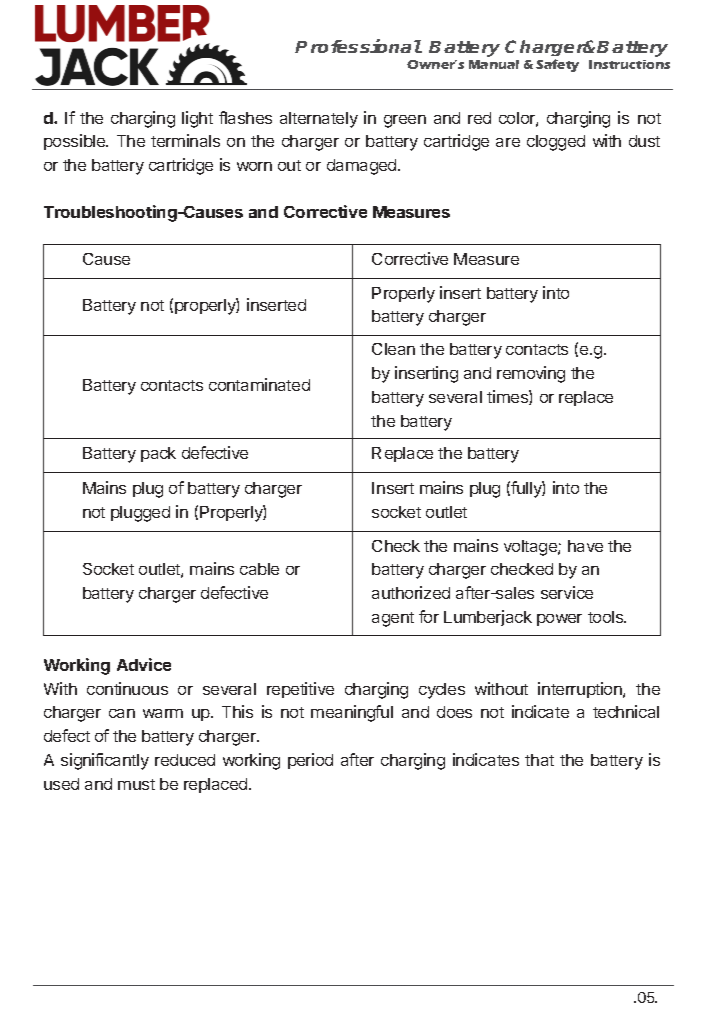 This image has height=1032, width=704. What do you see at coordinates (105, 761) in the image?
I see `significantly` at bounding box center [105, 761].
